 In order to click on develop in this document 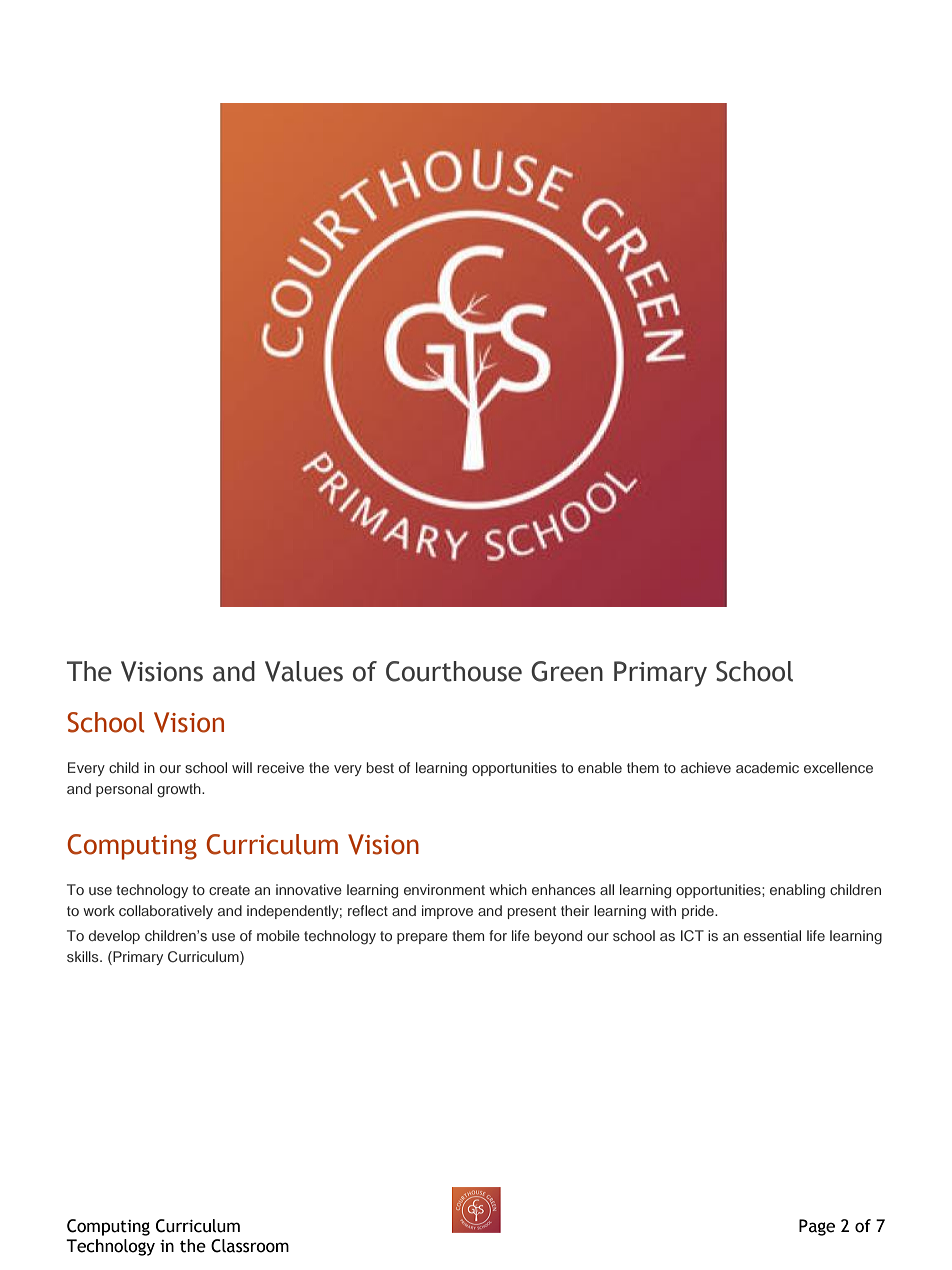, I will do `click(114, 937)`.
